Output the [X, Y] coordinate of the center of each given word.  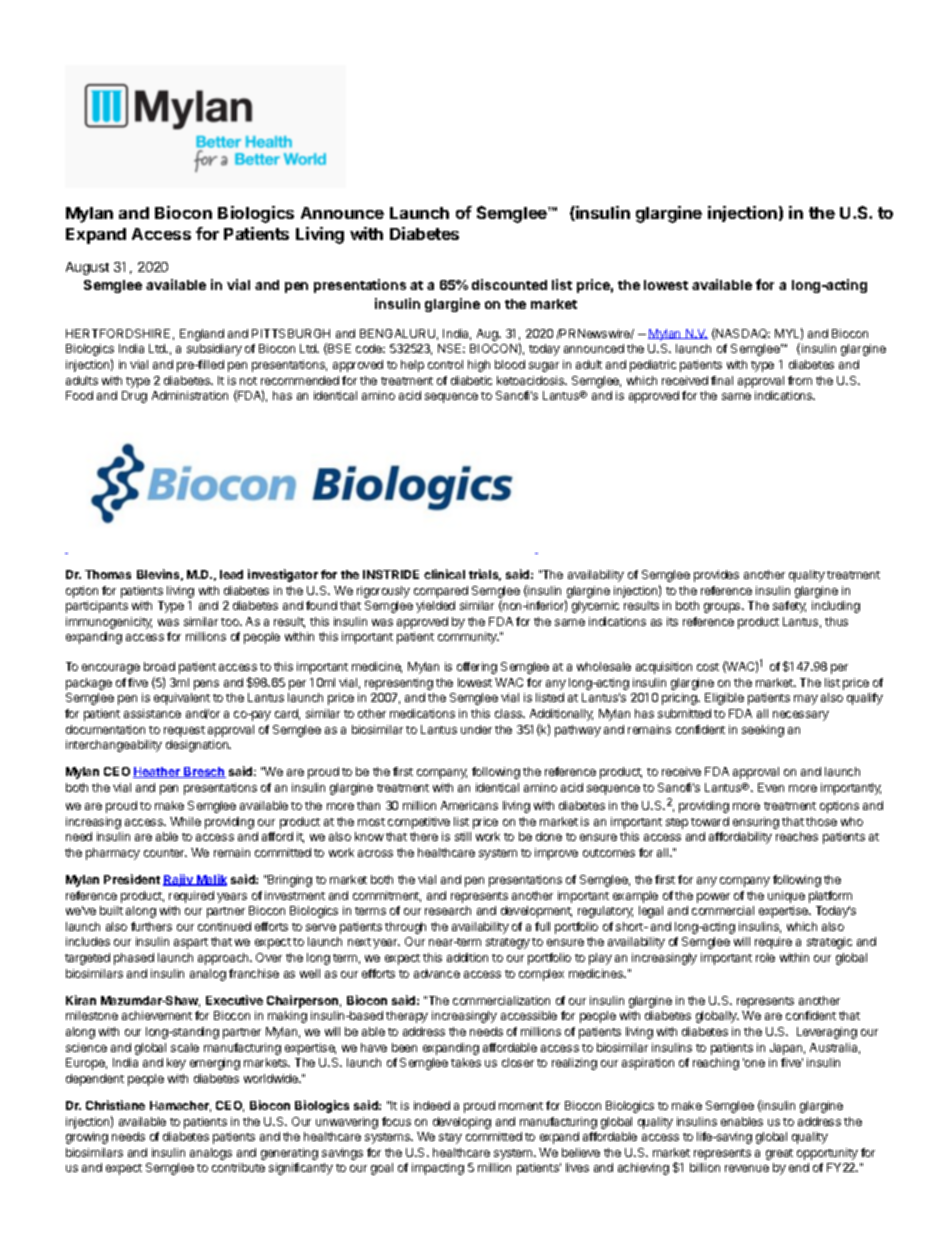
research [448, 910]
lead [231, 574]
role [765, 957]
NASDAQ [742, 334]
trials [485, 575]
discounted [509, 284]
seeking [763, 731]
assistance [152, 713]
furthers [151, 926]
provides [716, 576]
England [202, 335]
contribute [238, 1167]
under [476, 729]
